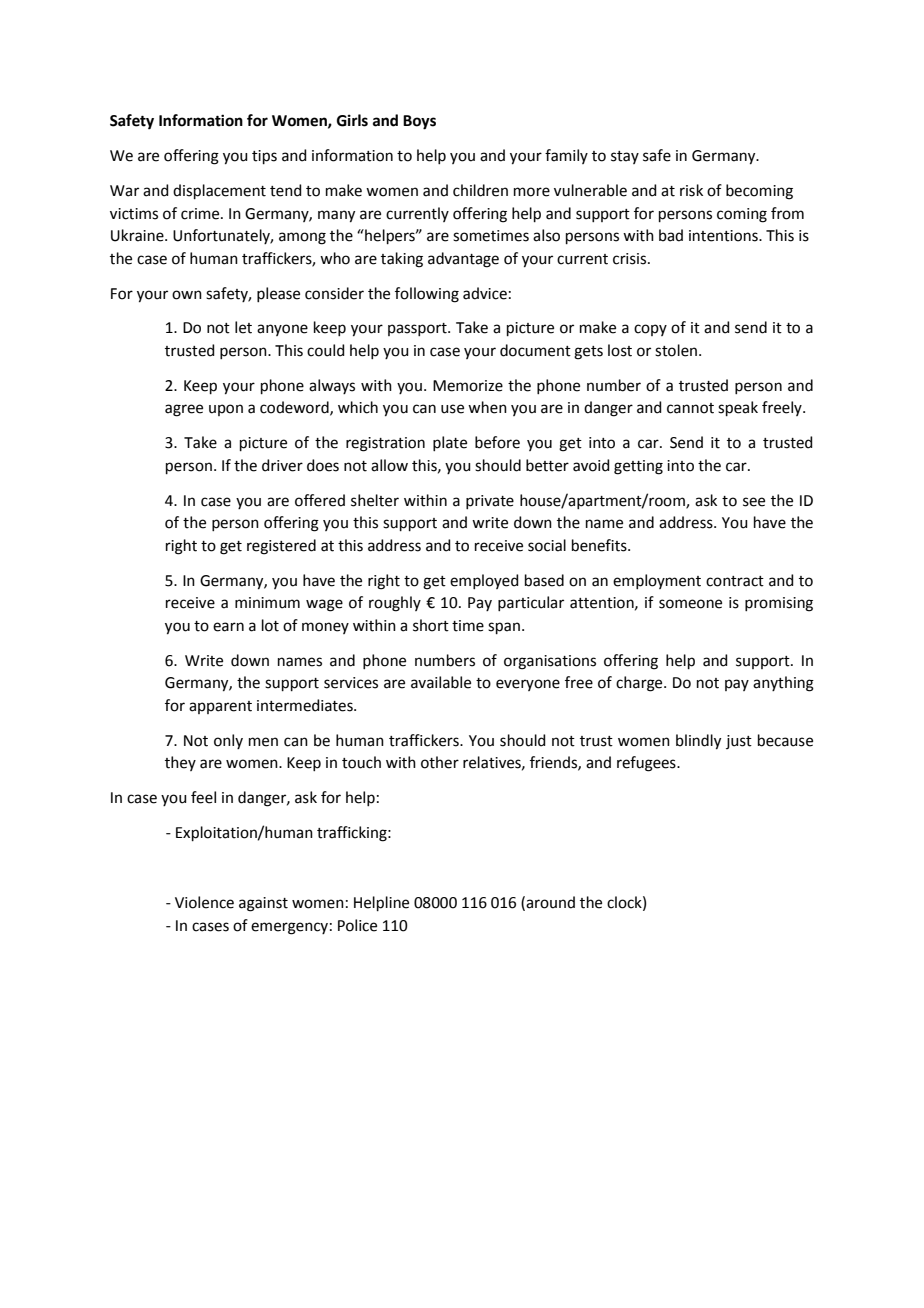 This page has width=924, height=1308. What do you see at coordinates (281, 547) in the page?
I see `registered` at bounding box center [281, 547].
